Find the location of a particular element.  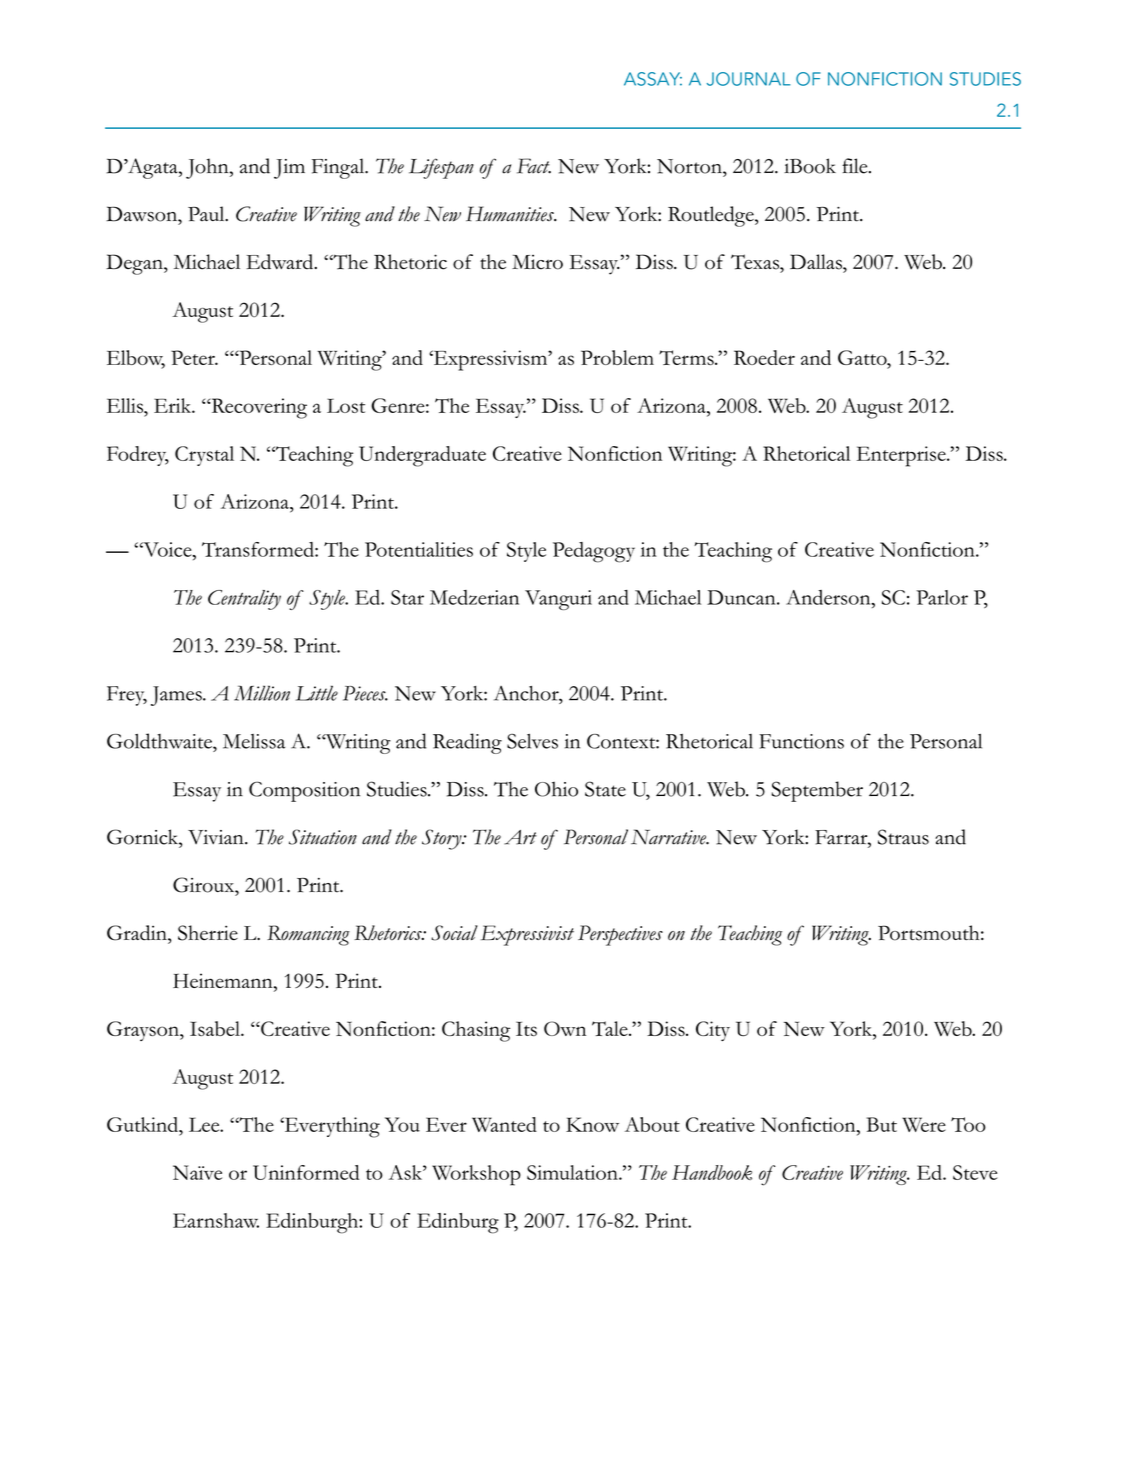

Edward is located at coordinates (281, 261).
